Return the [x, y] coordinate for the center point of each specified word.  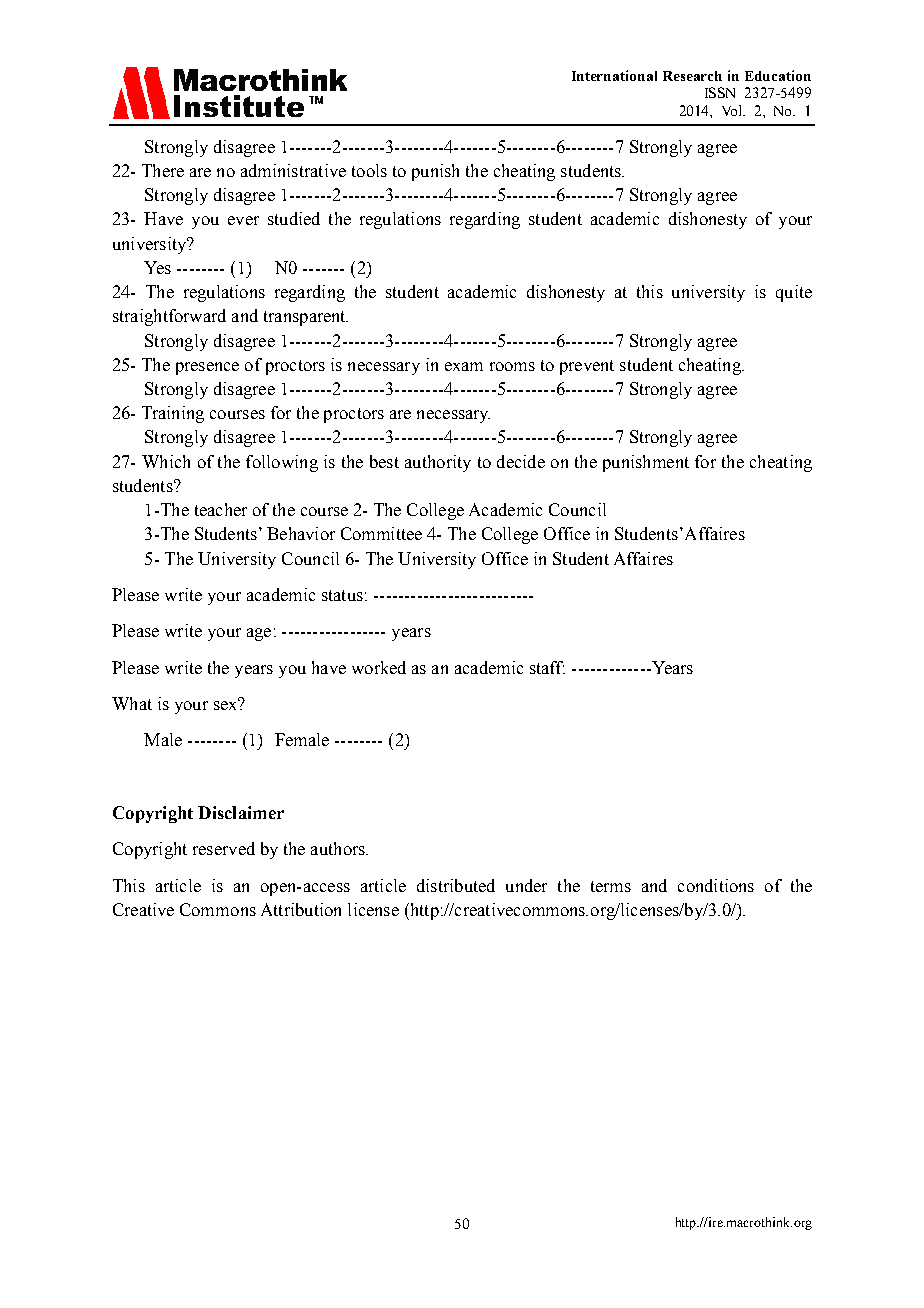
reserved [224, 848]
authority [438, 463]
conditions [716, 885]
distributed [456, 885]
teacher [221, 509]
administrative [293, 170]
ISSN [720, 92]
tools [369, 170]
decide [521, 461]
